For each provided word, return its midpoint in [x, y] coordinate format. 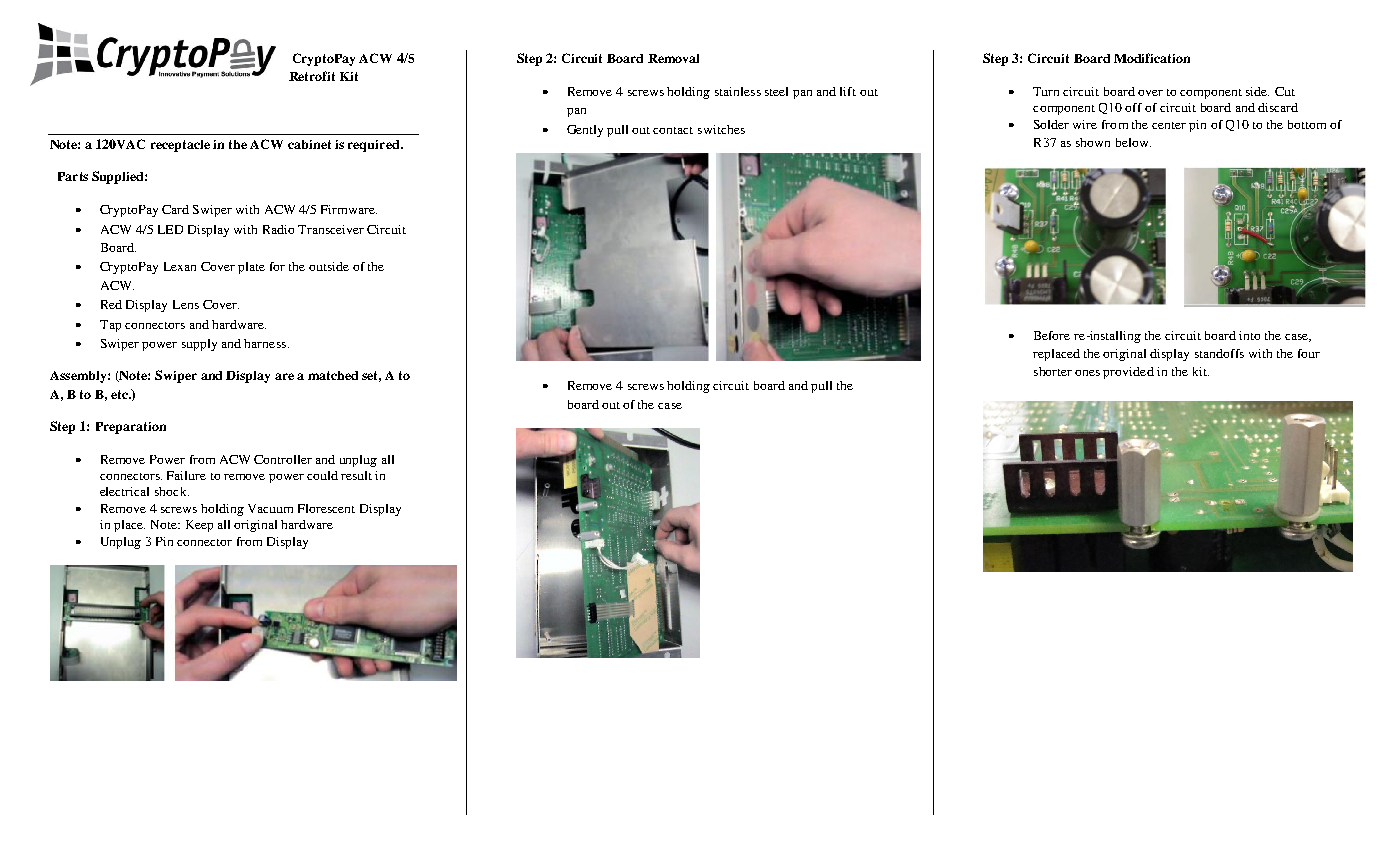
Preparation [131, 428]
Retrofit [312, 76]
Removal [673, 58]
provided [1128, 373]
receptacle [180, 146]
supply [199, 345]
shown [1093, 142]
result [356, 475]
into [1249, 335]
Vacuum [270, 508]
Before [1052, 335]
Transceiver [331, 229]
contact [673, 130]
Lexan [180, 266]
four [1309, 353]
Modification [1152, 58]
